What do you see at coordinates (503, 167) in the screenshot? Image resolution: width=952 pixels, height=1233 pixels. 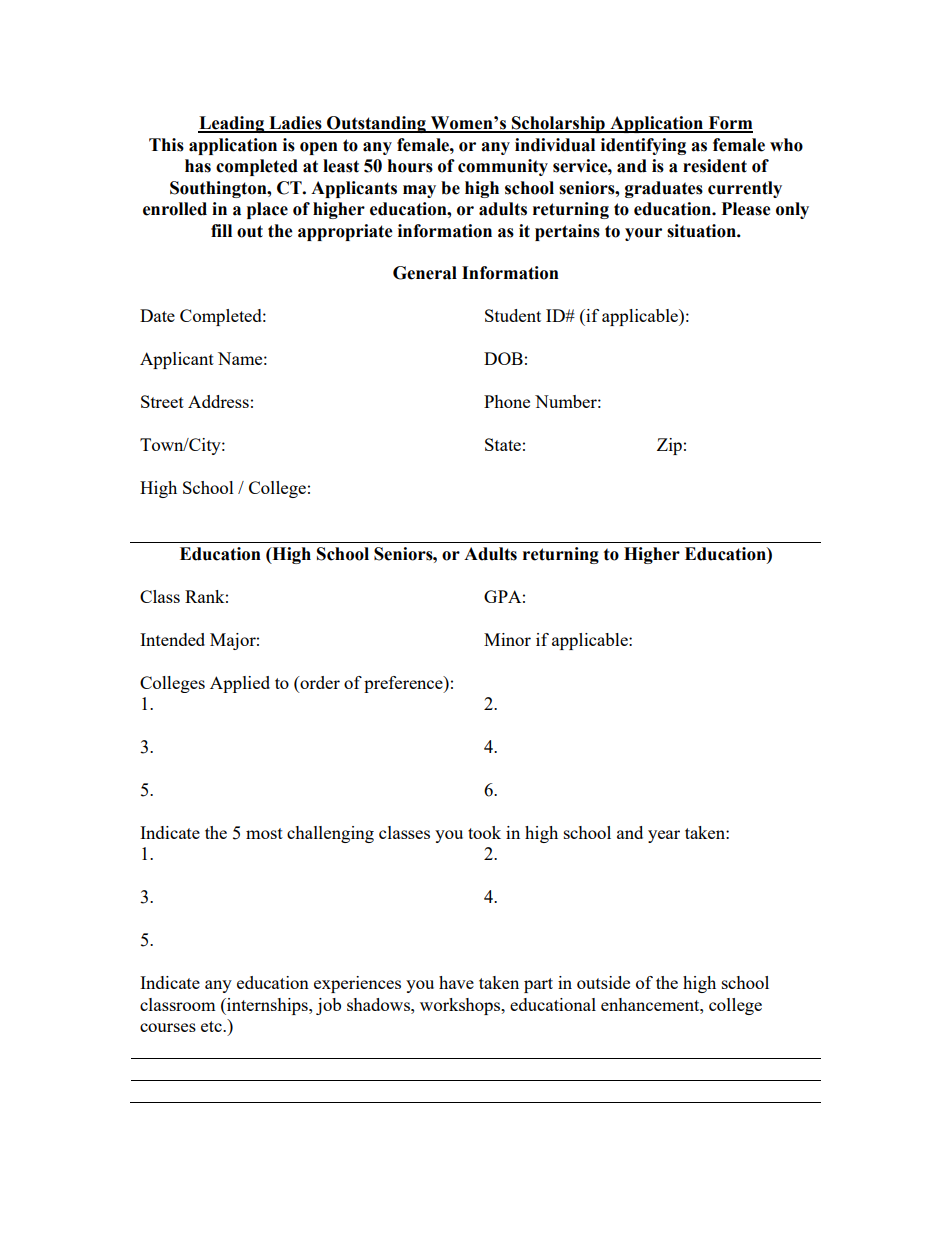 I see `community` at bounding box center [503, 167].
